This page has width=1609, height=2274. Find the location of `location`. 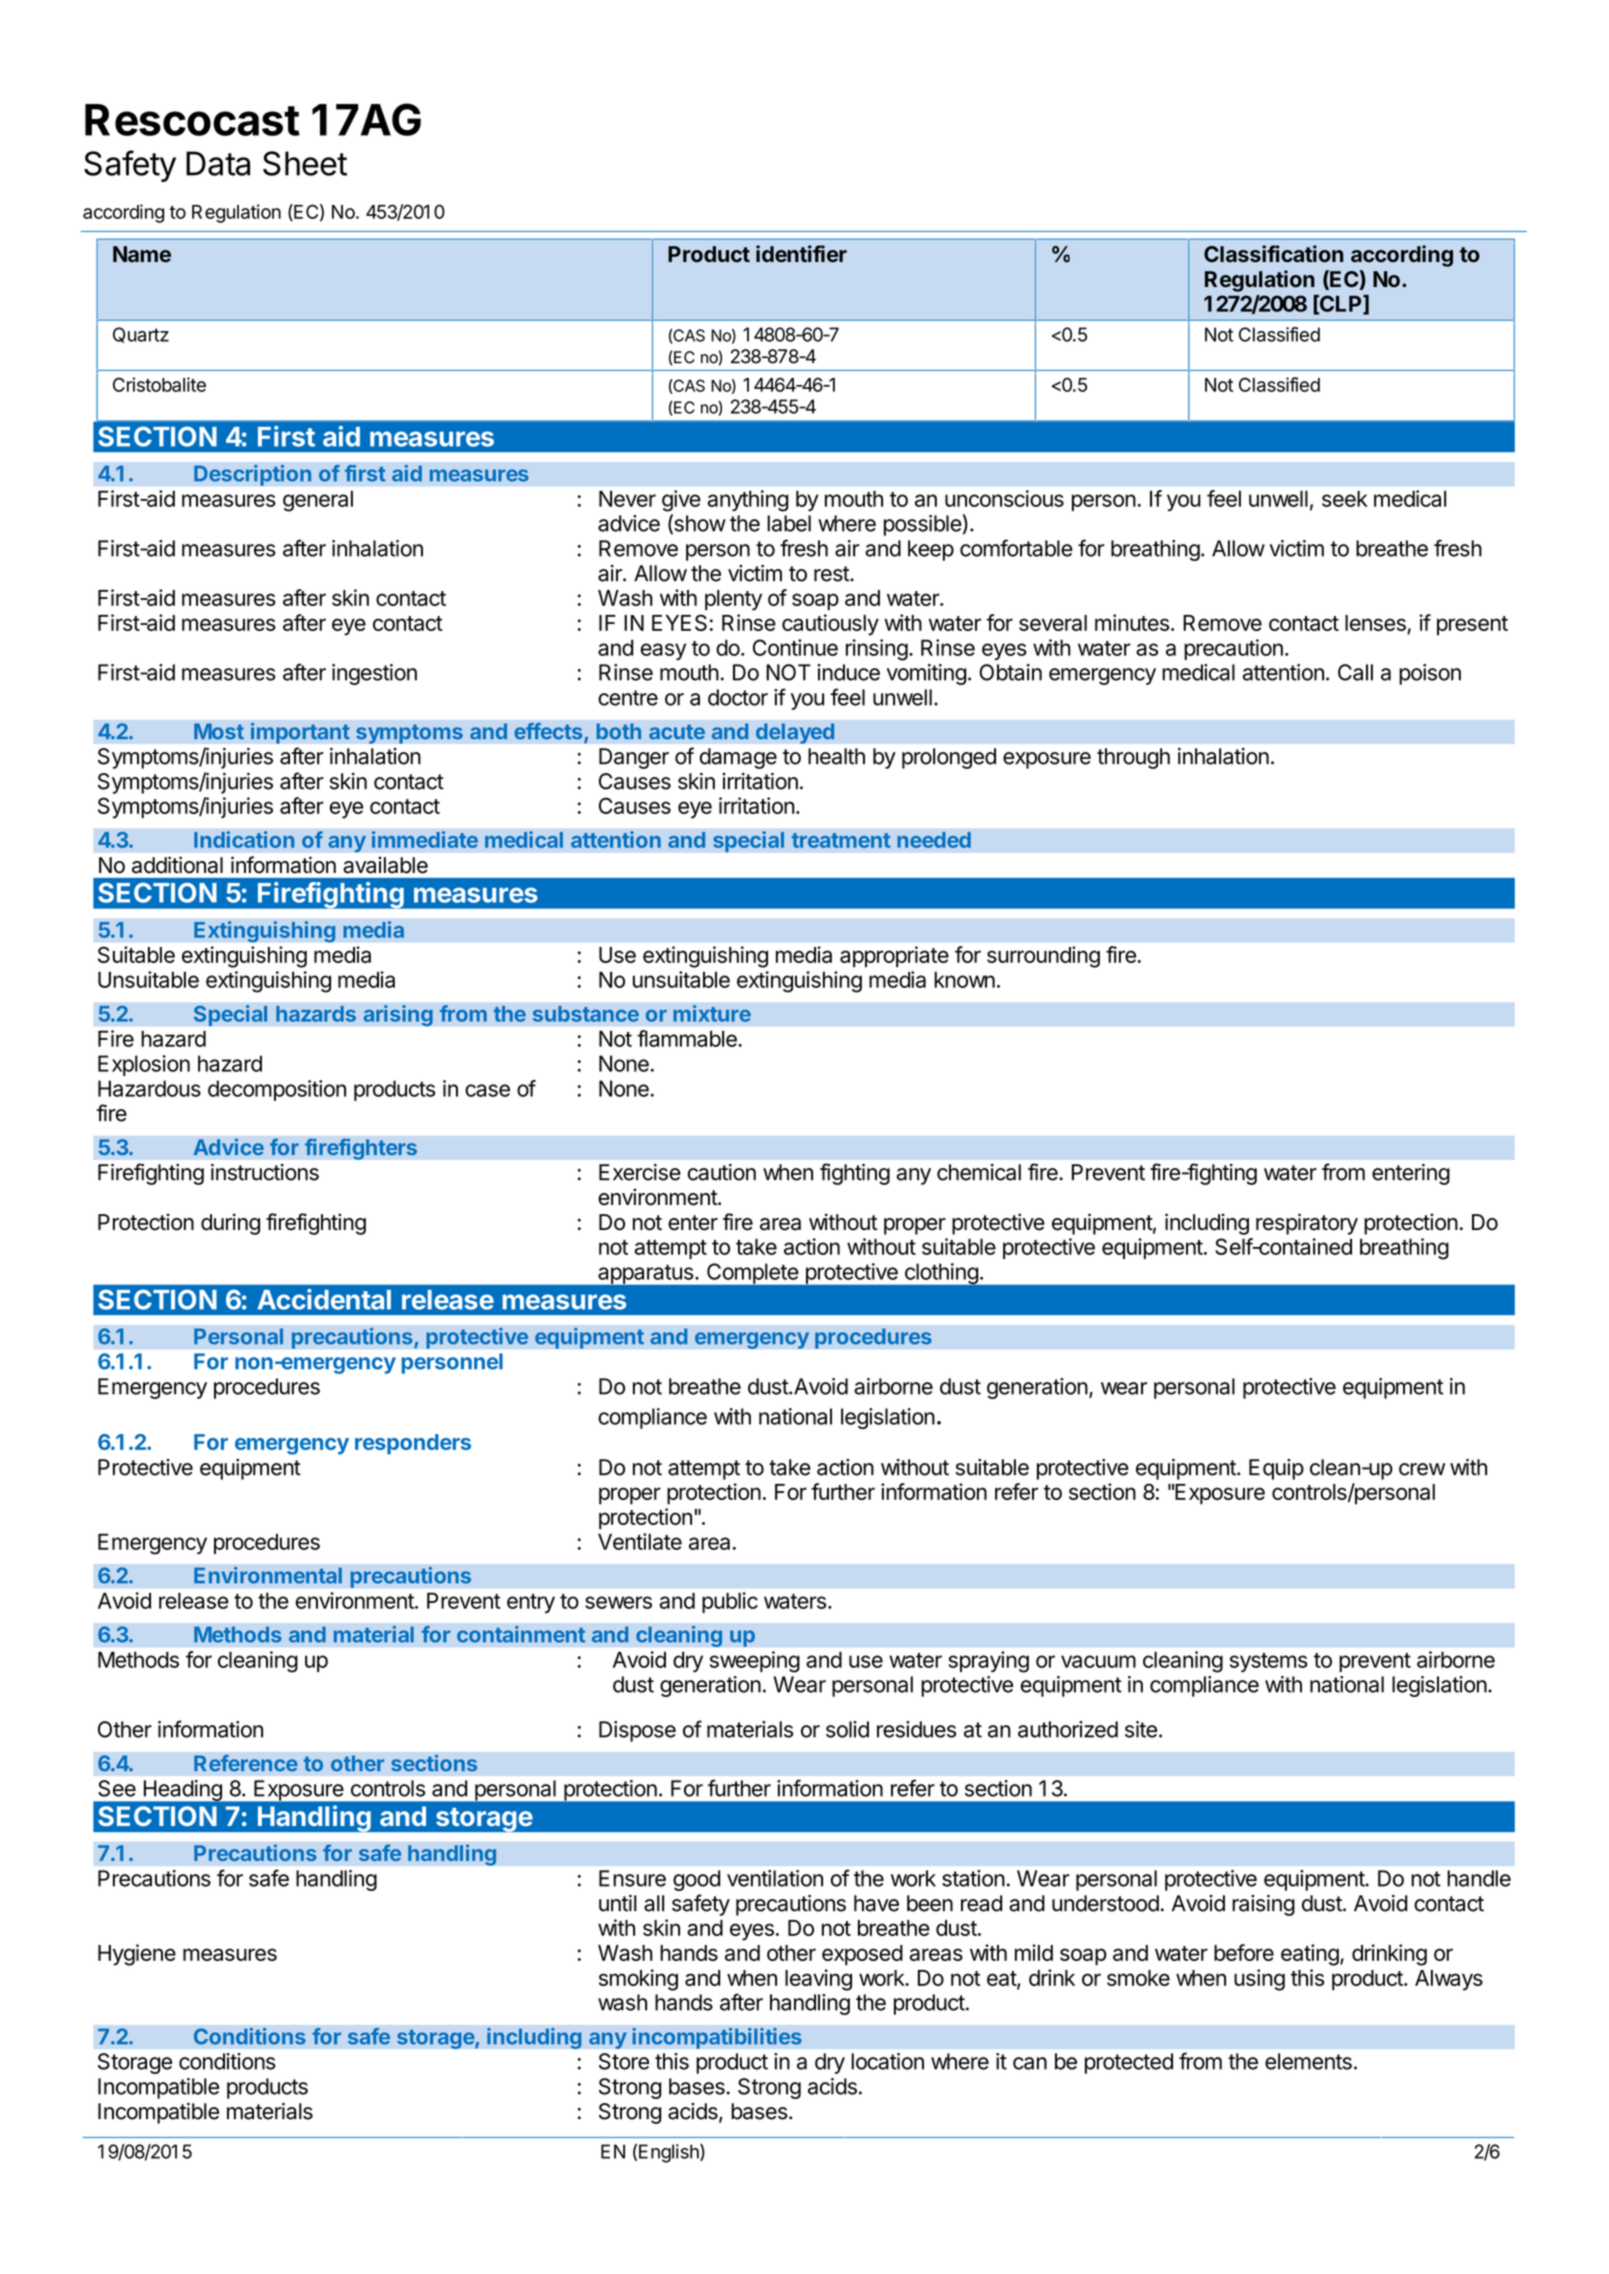

location is located at coordinates (887, 2061).
